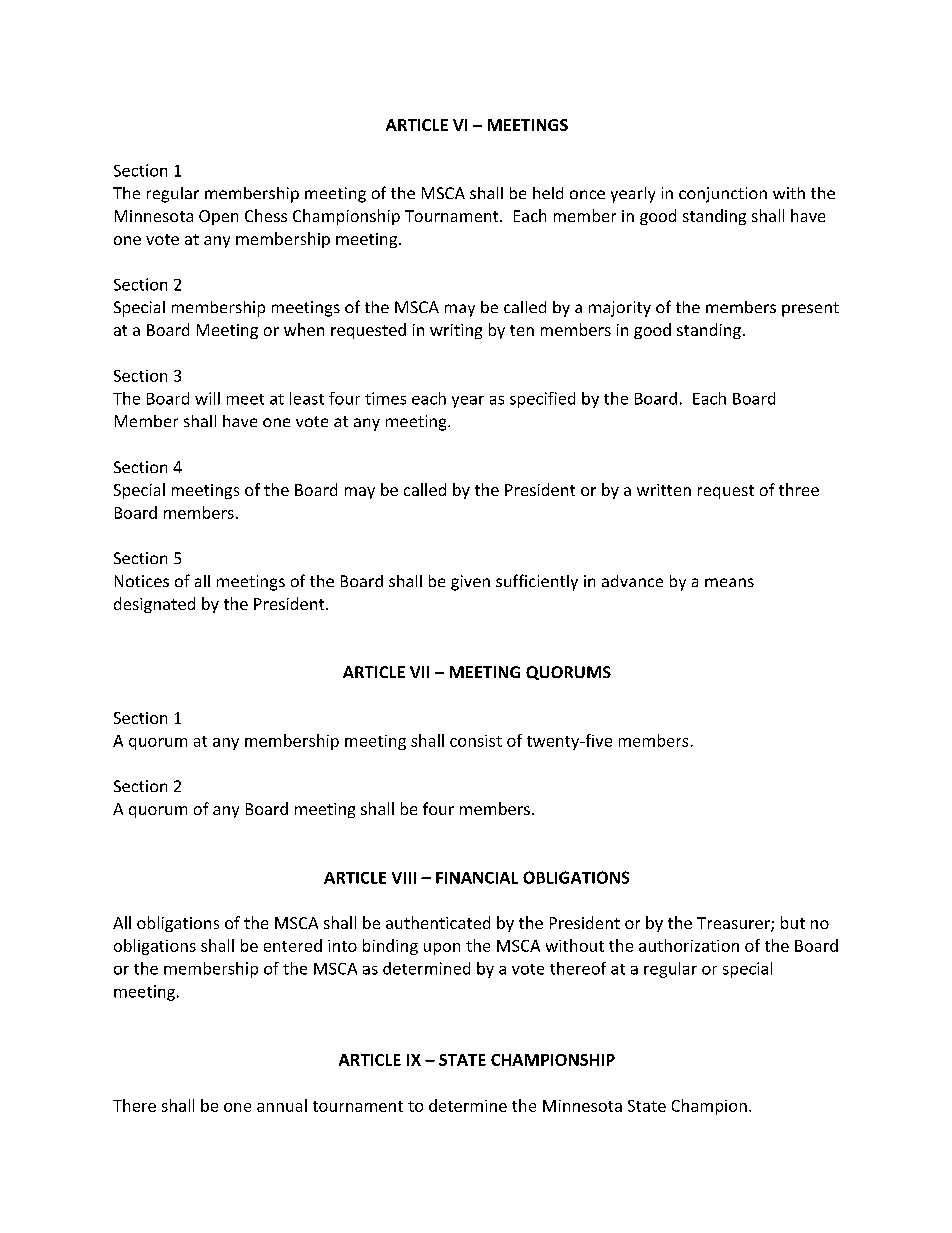 The image size is (952, 1233). I want to click on given, so click(470, 583).
